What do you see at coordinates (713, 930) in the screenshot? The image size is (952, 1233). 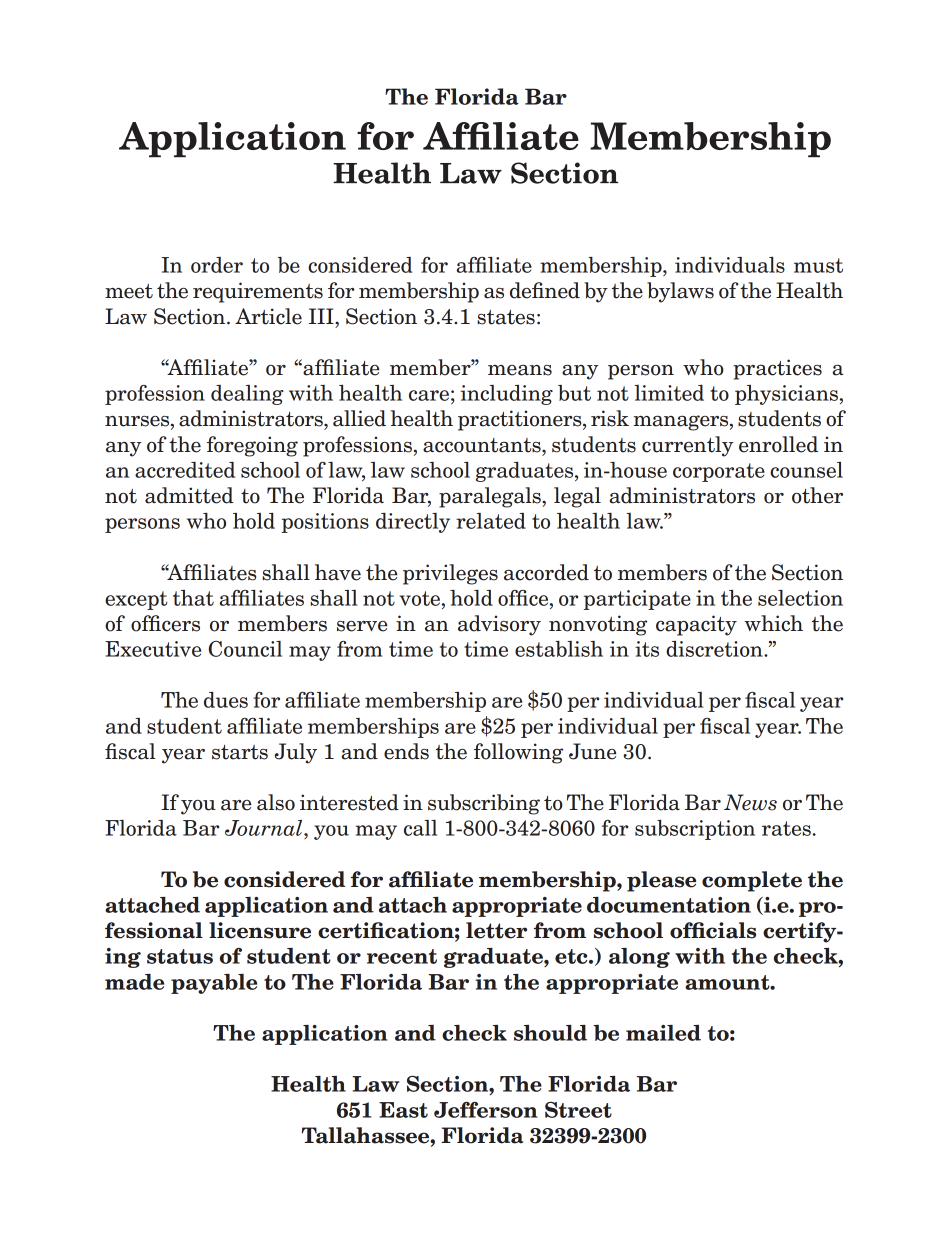 I see `officials` at bounding box center [713, 930].
